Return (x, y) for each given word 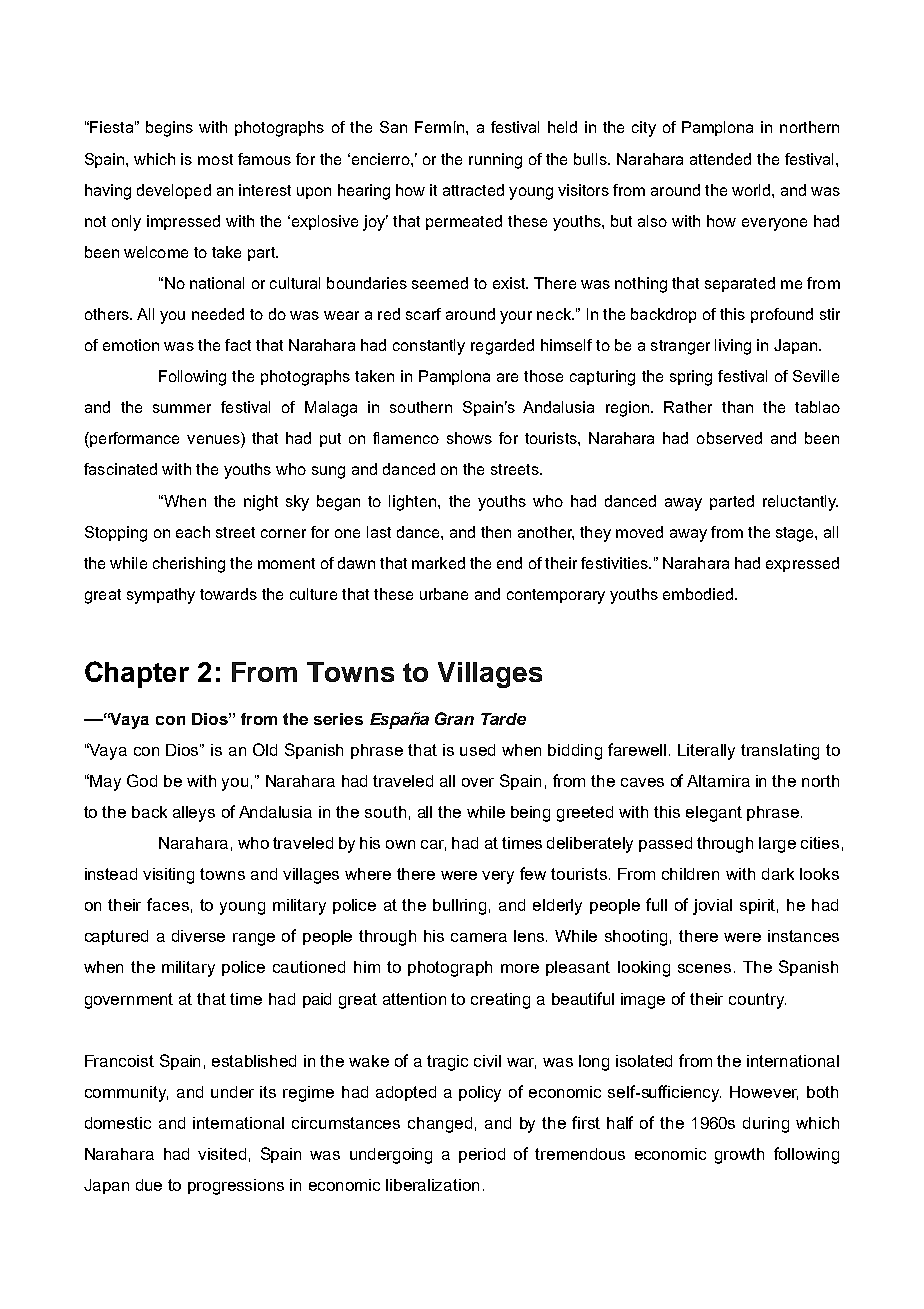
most (215, 159)
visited (222, 1154)
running (495, 161)
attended (720, 159)
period (482, 1155)
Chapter (137, 674)
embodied (698, 594)
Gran (454, 718)
